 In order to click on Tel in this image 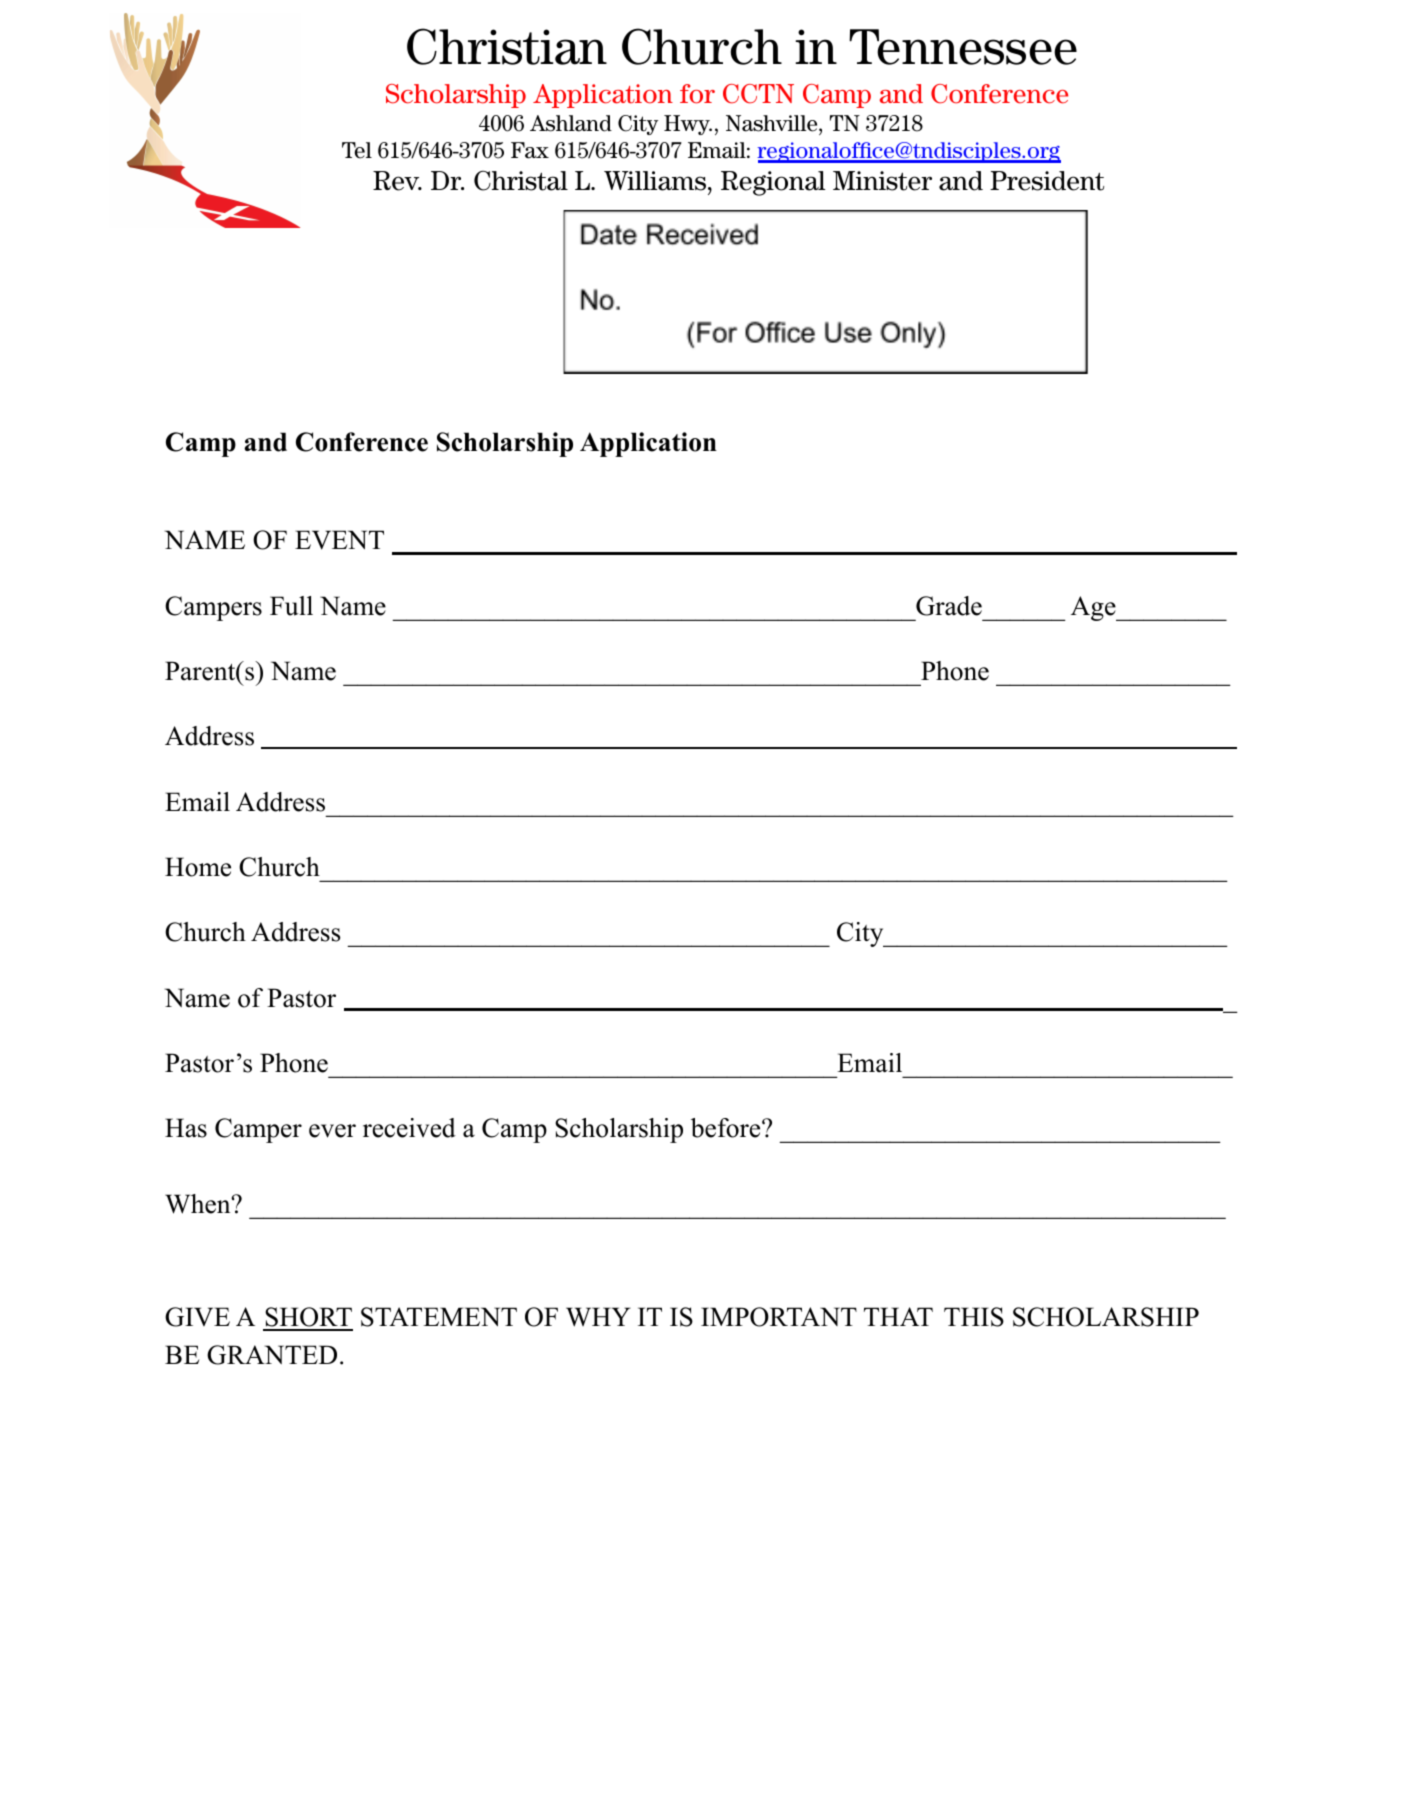, I will do `click(357, 150)`.
